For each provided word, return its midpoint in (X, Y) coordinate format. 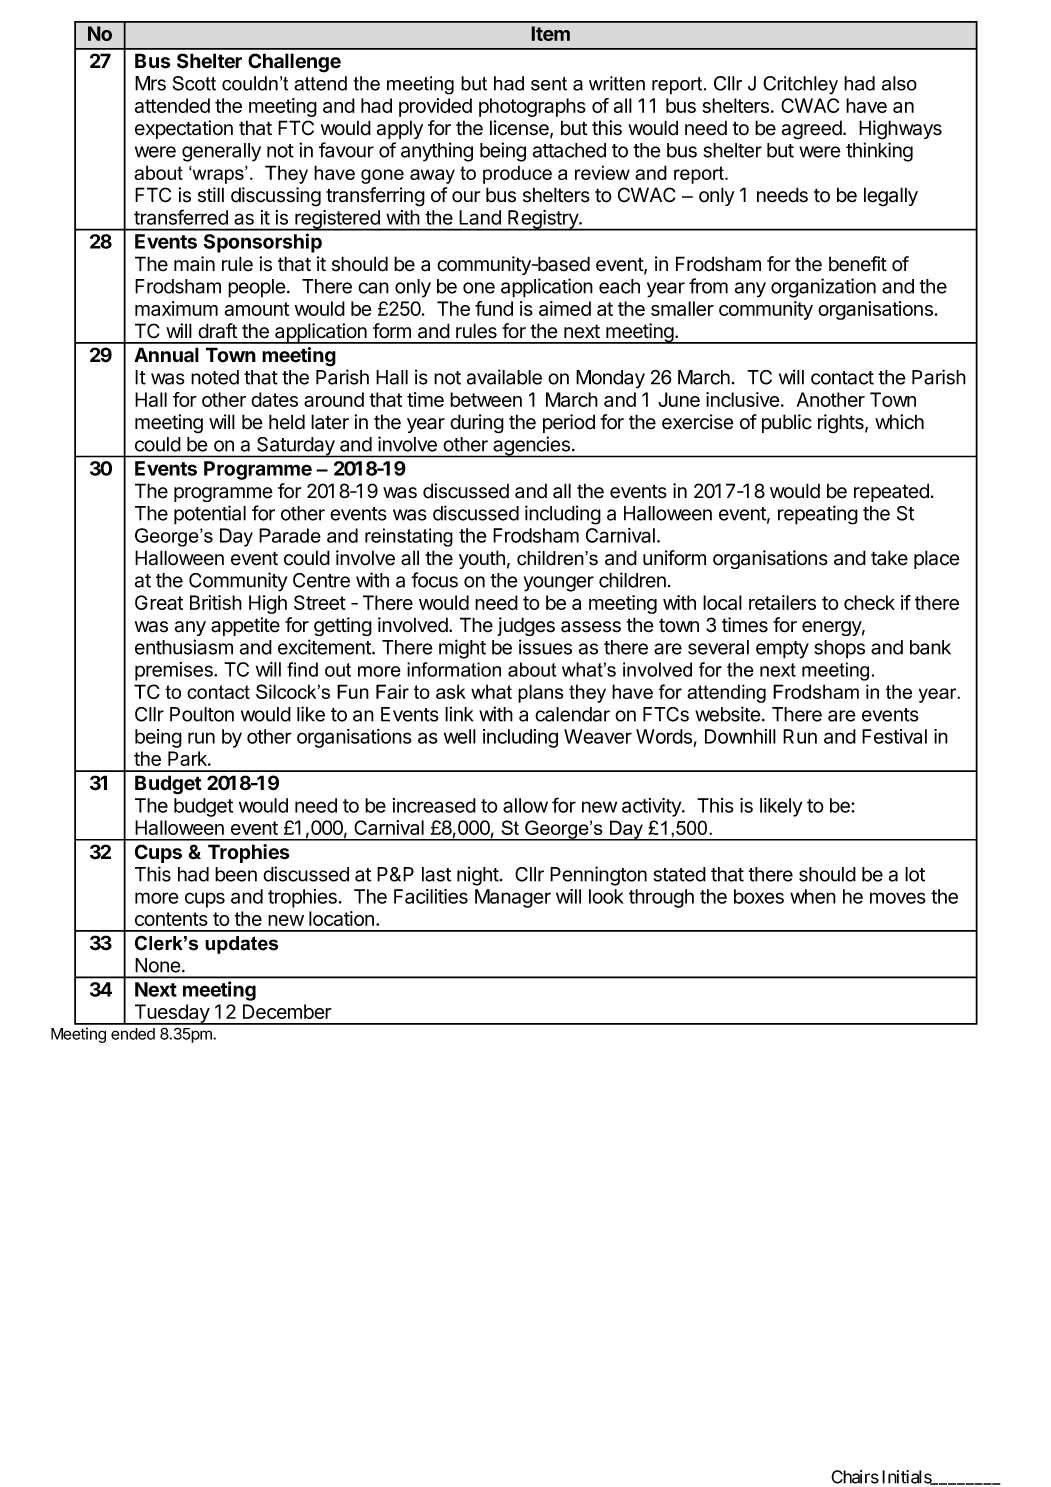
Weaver (598, 736)
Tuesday (171, 1014)
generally (221, 152)
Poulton (202, 714)
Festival (894, 736)
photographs (532, 107)
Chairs (855, 1477)
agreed (813, 130)
